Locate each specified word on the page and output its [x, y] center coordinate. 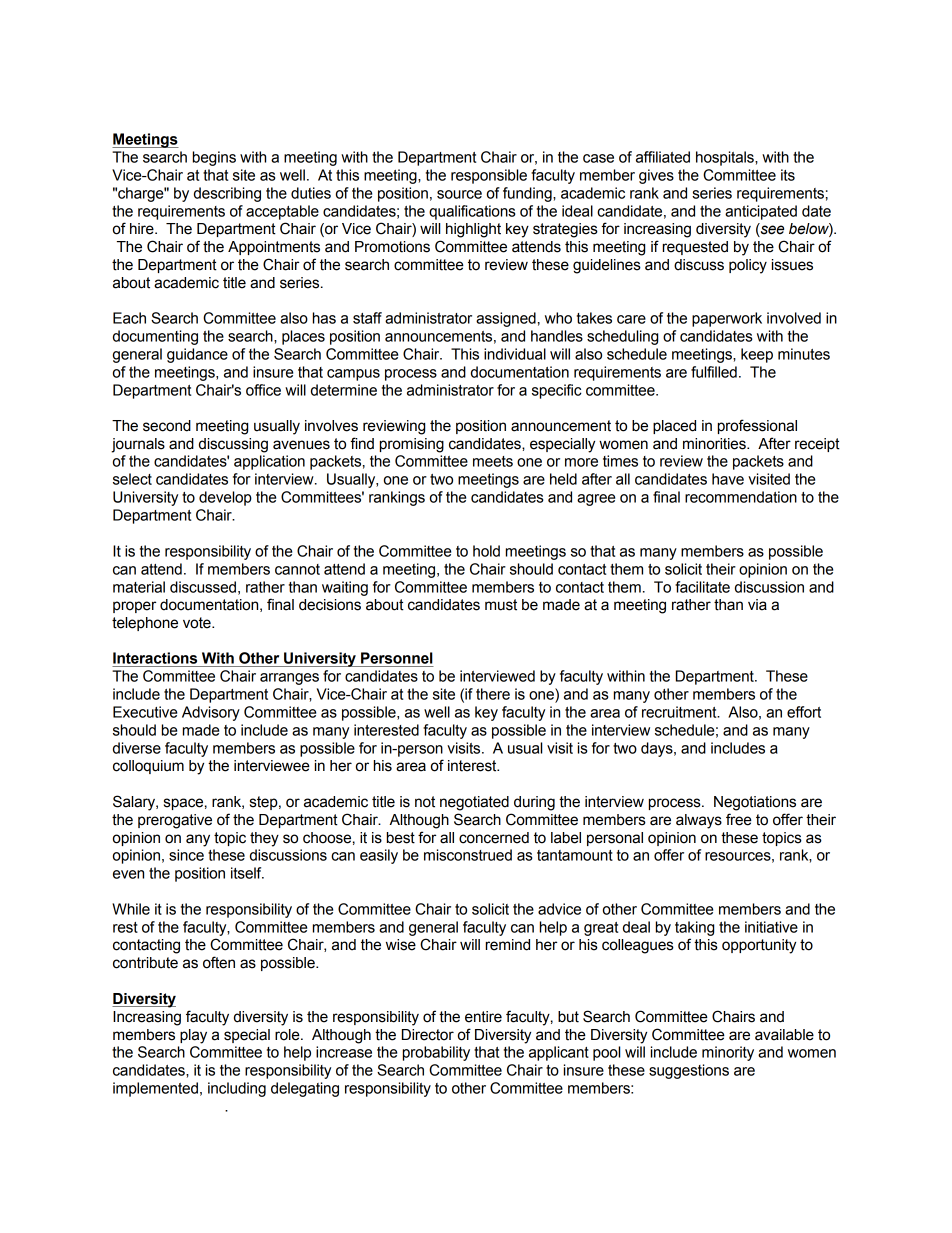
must [501, 605]
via [757, 605]
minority [728, 1053]
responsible [489, 176]
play [193, 1036]
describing [227, 194]
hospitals [726, 158]
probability [436, 1053]
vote [198, 623]
